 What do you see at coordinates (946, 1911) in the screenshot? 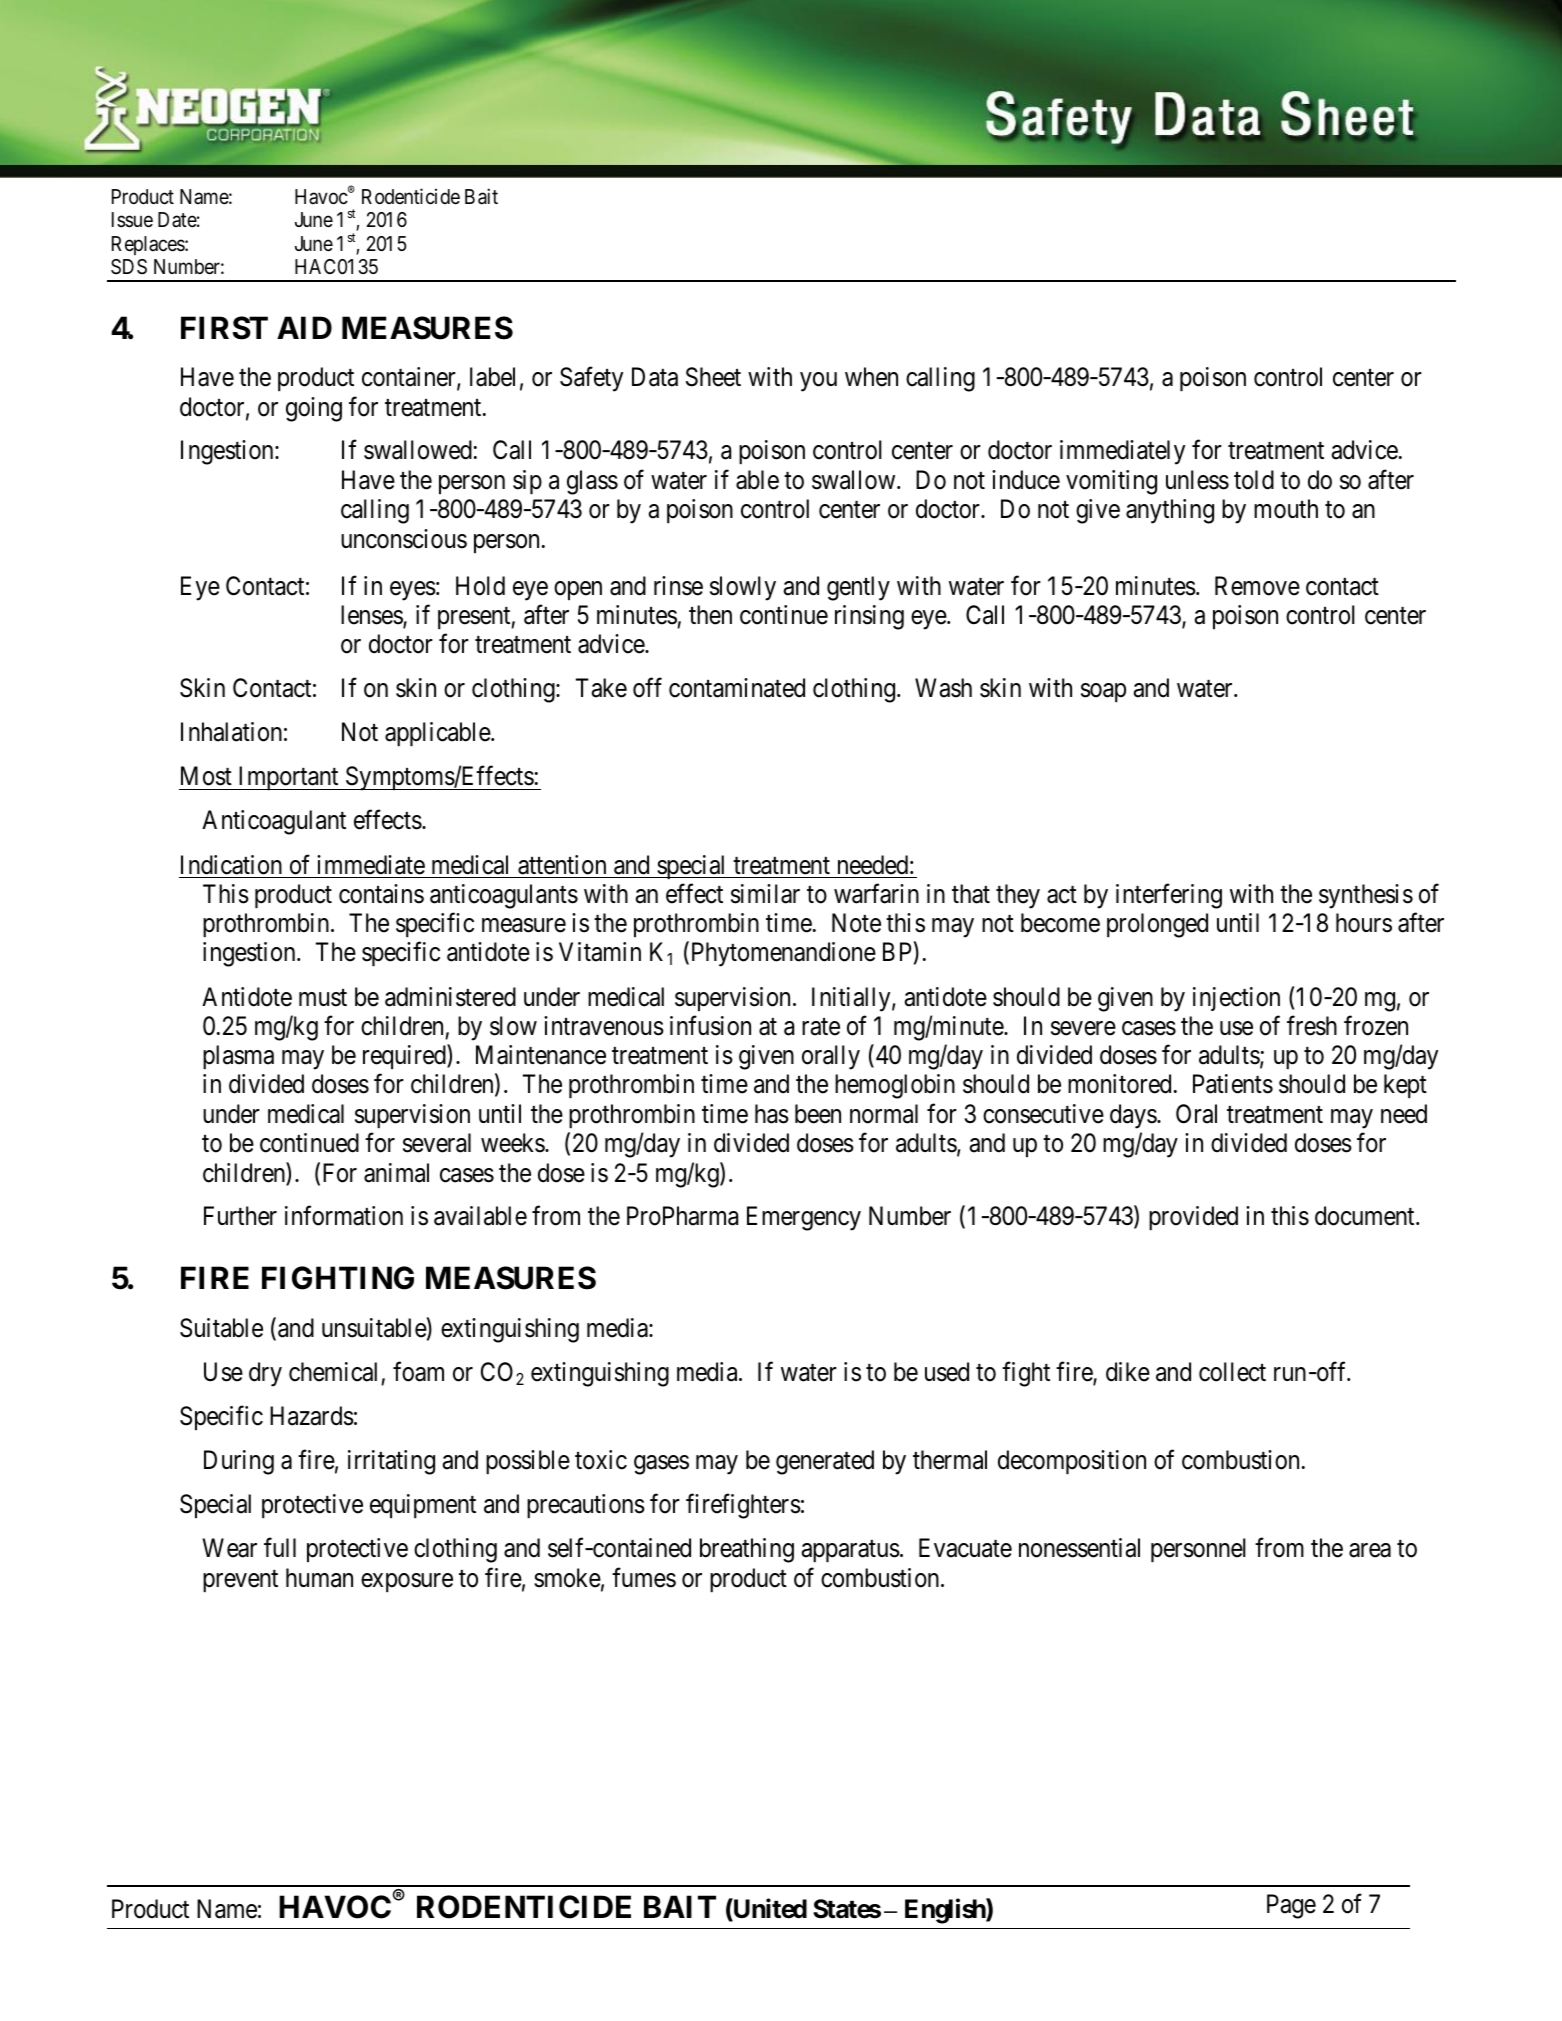
I see `English` at bounding box center [946, 1911].
